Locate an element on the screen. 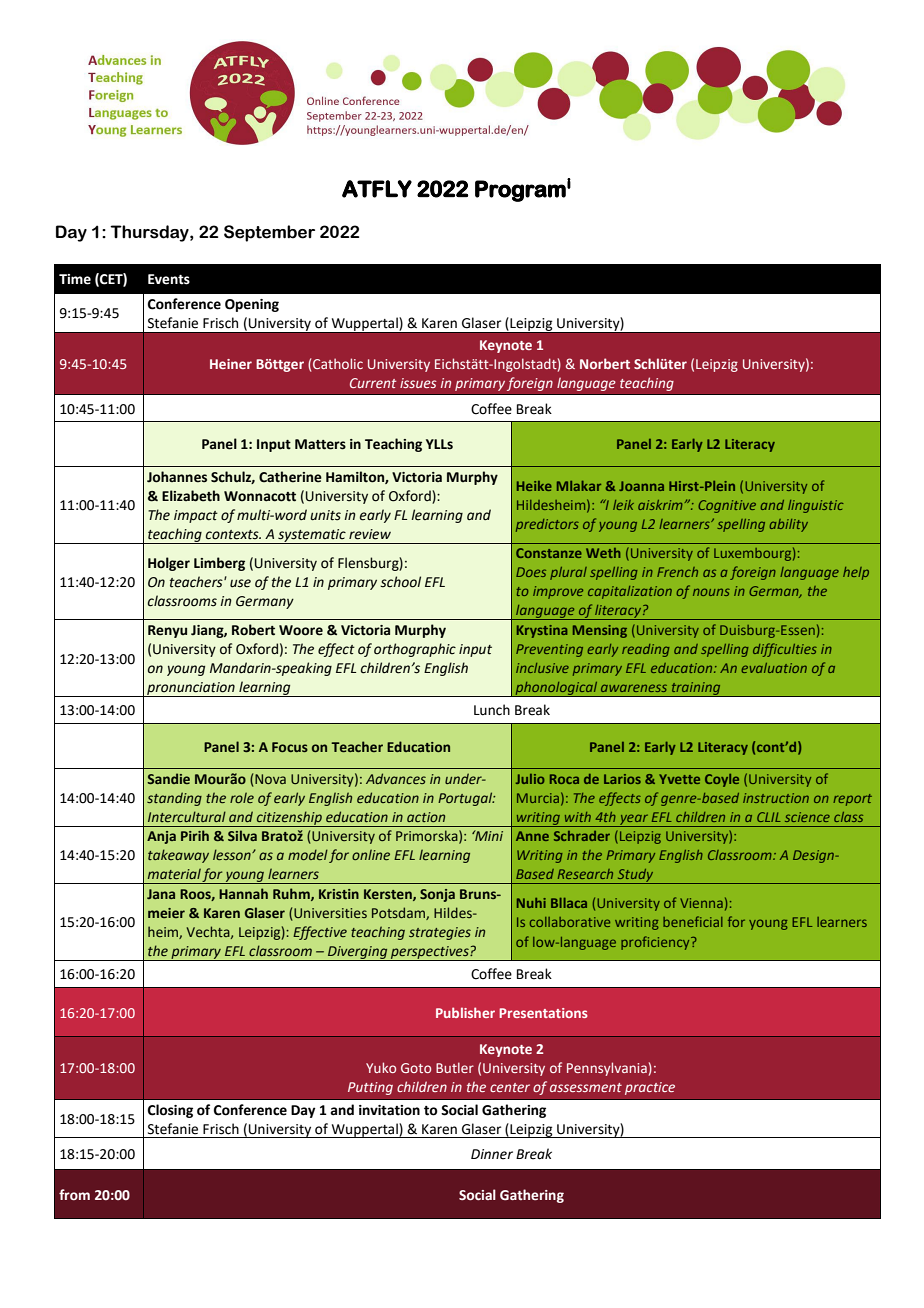  Dinner is located at coordinates (492, 1154).
